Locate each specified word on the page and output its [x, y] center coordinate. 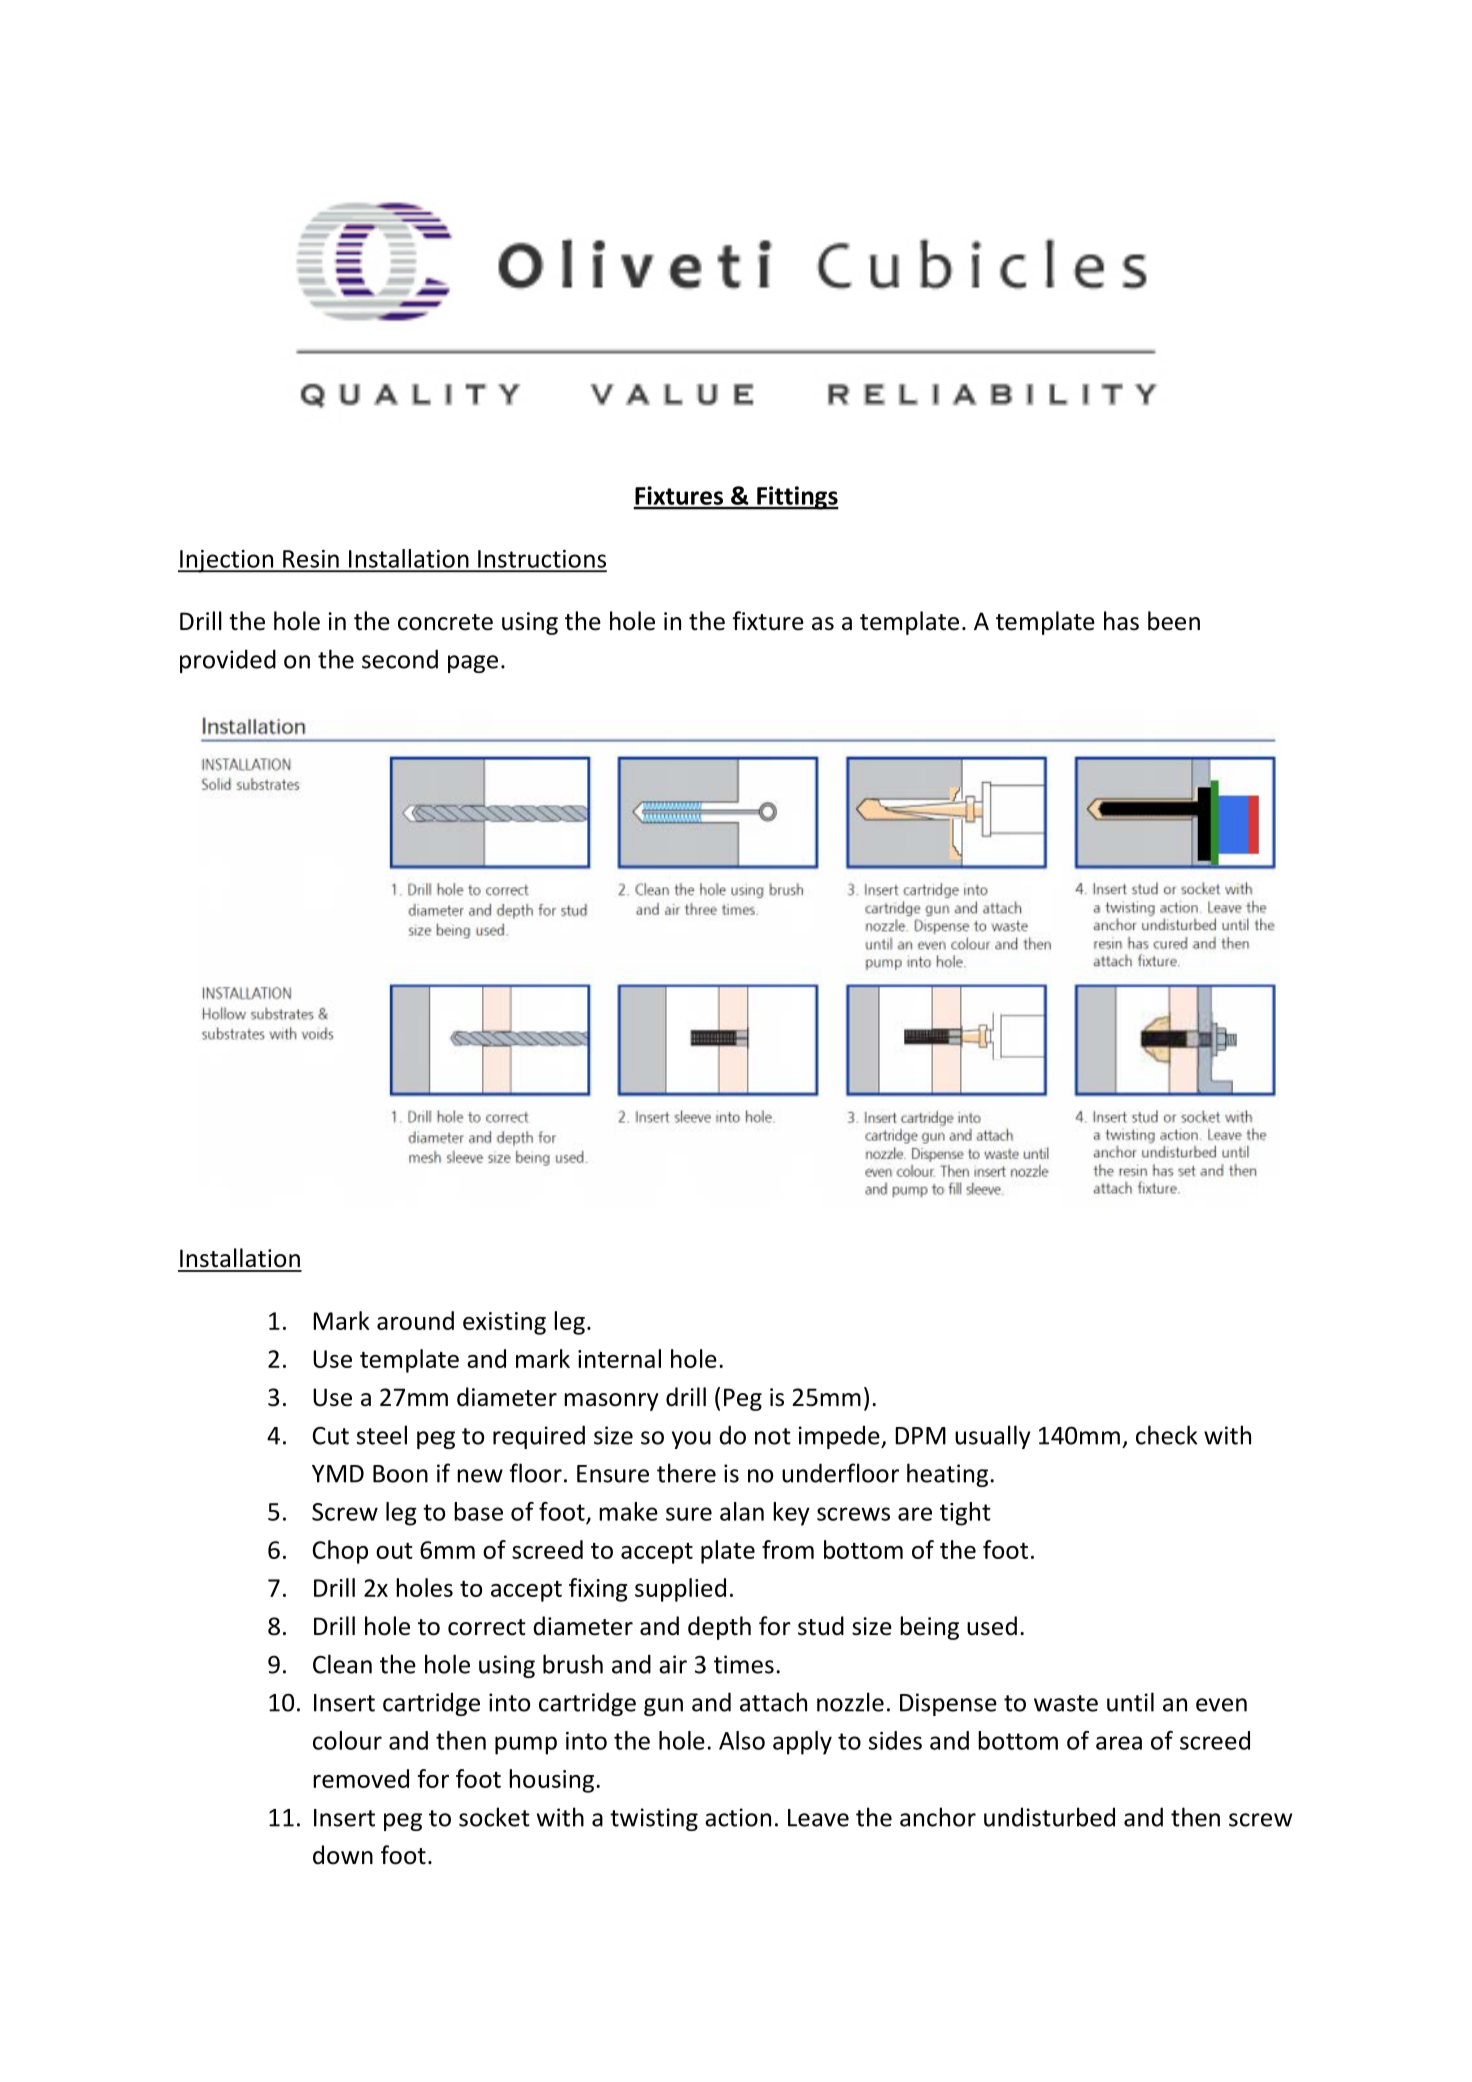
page [473, 664]
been [1174, 621]
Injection [227, 561]
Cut [331, 1436]
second [400, 659]
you [691, 1440]
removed [361, 1778]
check [1167, 1435]
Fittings [797, 498]
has [1121, 621]
